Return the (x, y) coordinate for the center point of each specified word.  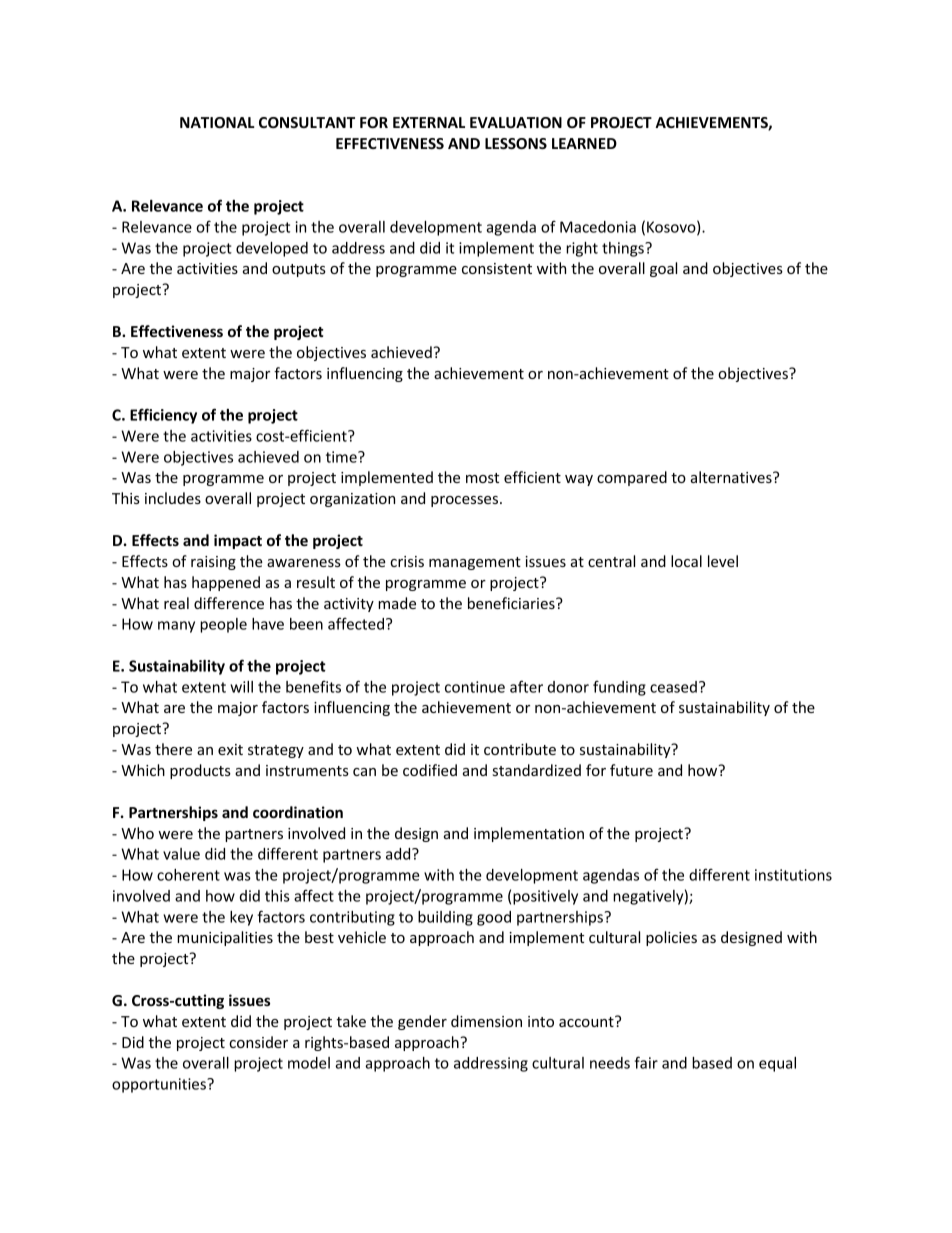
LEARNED (584, 143)
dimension (486, 1021)
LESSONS (516, 143)
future (631, 770)
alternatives (732, 477)
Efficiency (163, 416)
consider (258, 1042)
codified (430, 770)
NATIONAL (217, 122)
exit (230, 749)
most (482, 478)
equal (777, 1064)
